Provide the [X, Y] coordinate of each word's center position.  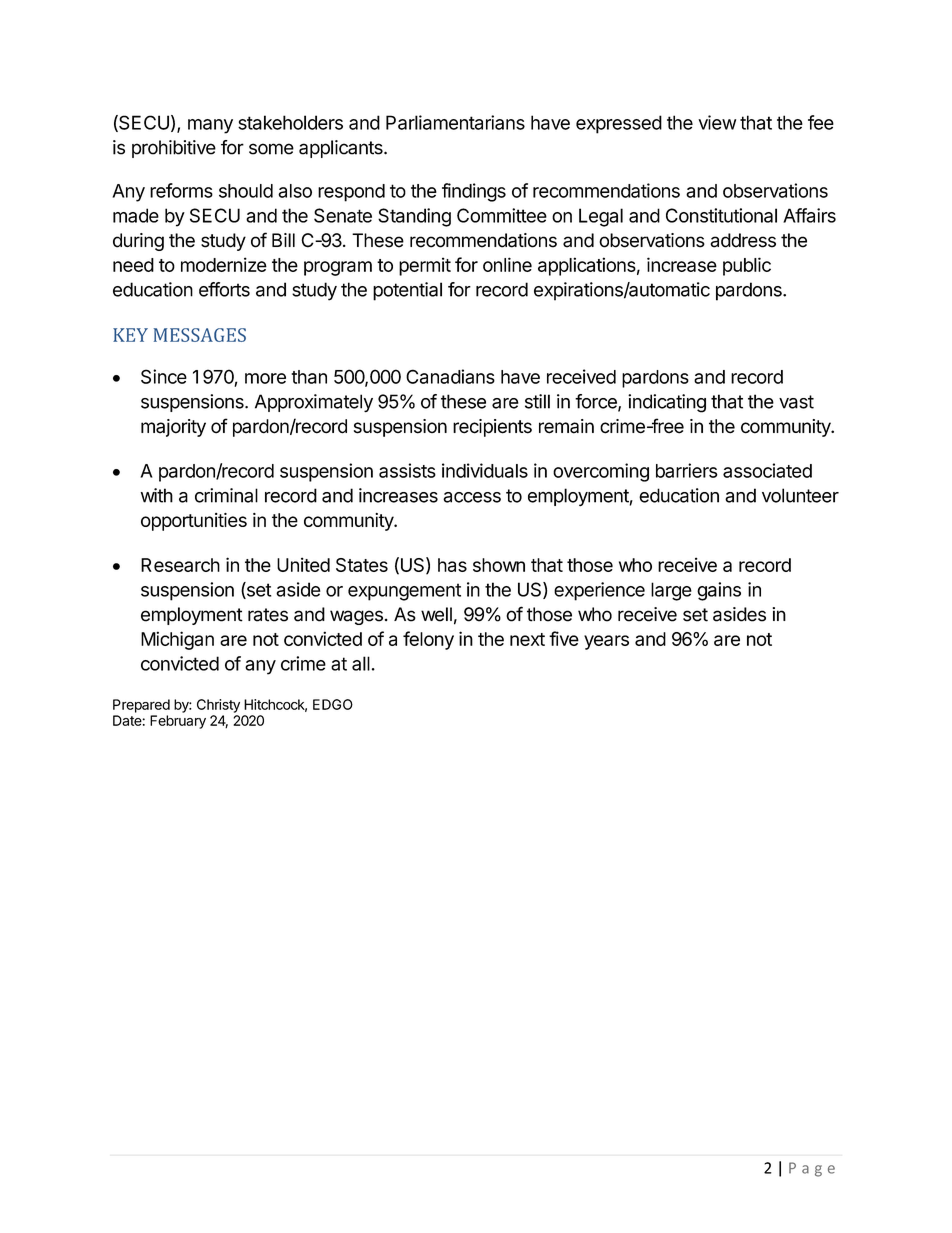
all [361, 663]
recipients [492, 428]
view [717, 122]
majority [173, 428]
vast [796, 402]
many [210, 126]
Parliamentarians [455, 122]
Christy [218, 706]
